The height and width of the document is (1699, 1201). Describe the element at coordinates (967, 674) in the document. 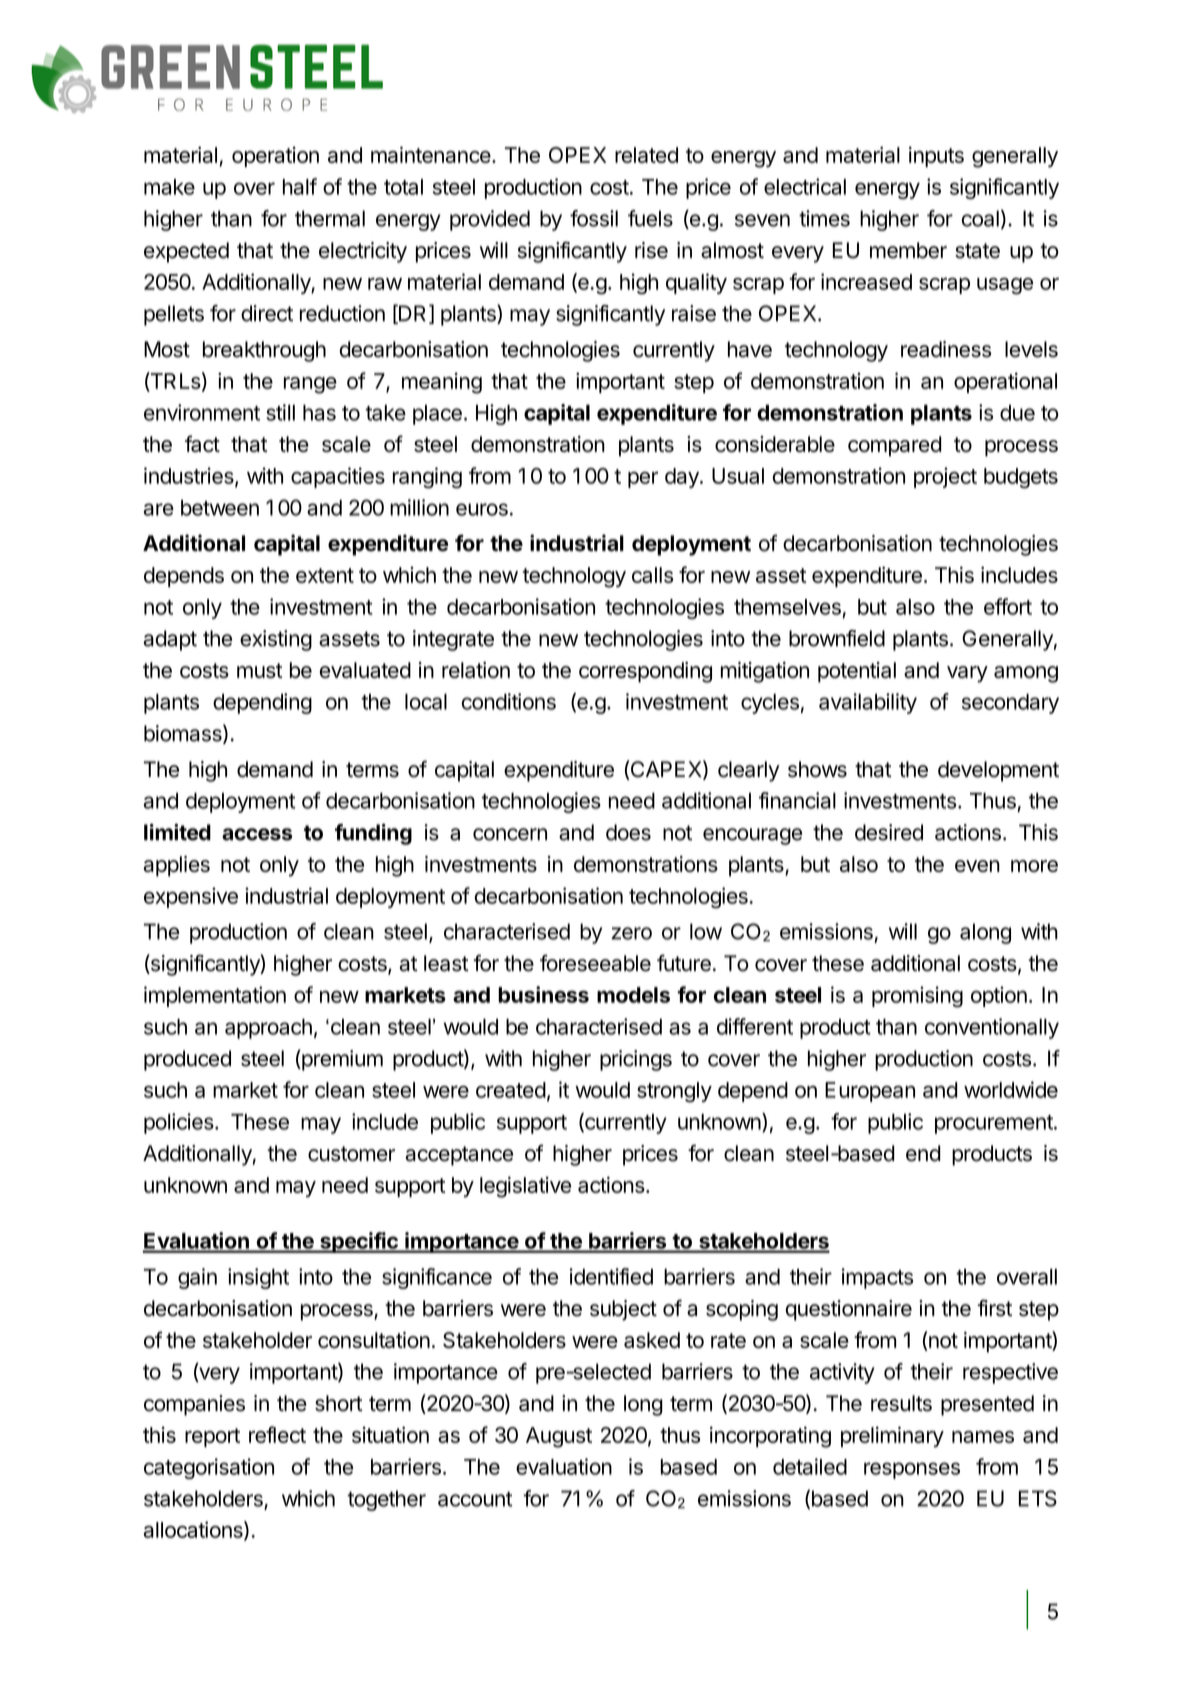

I see `vary` at that location.
